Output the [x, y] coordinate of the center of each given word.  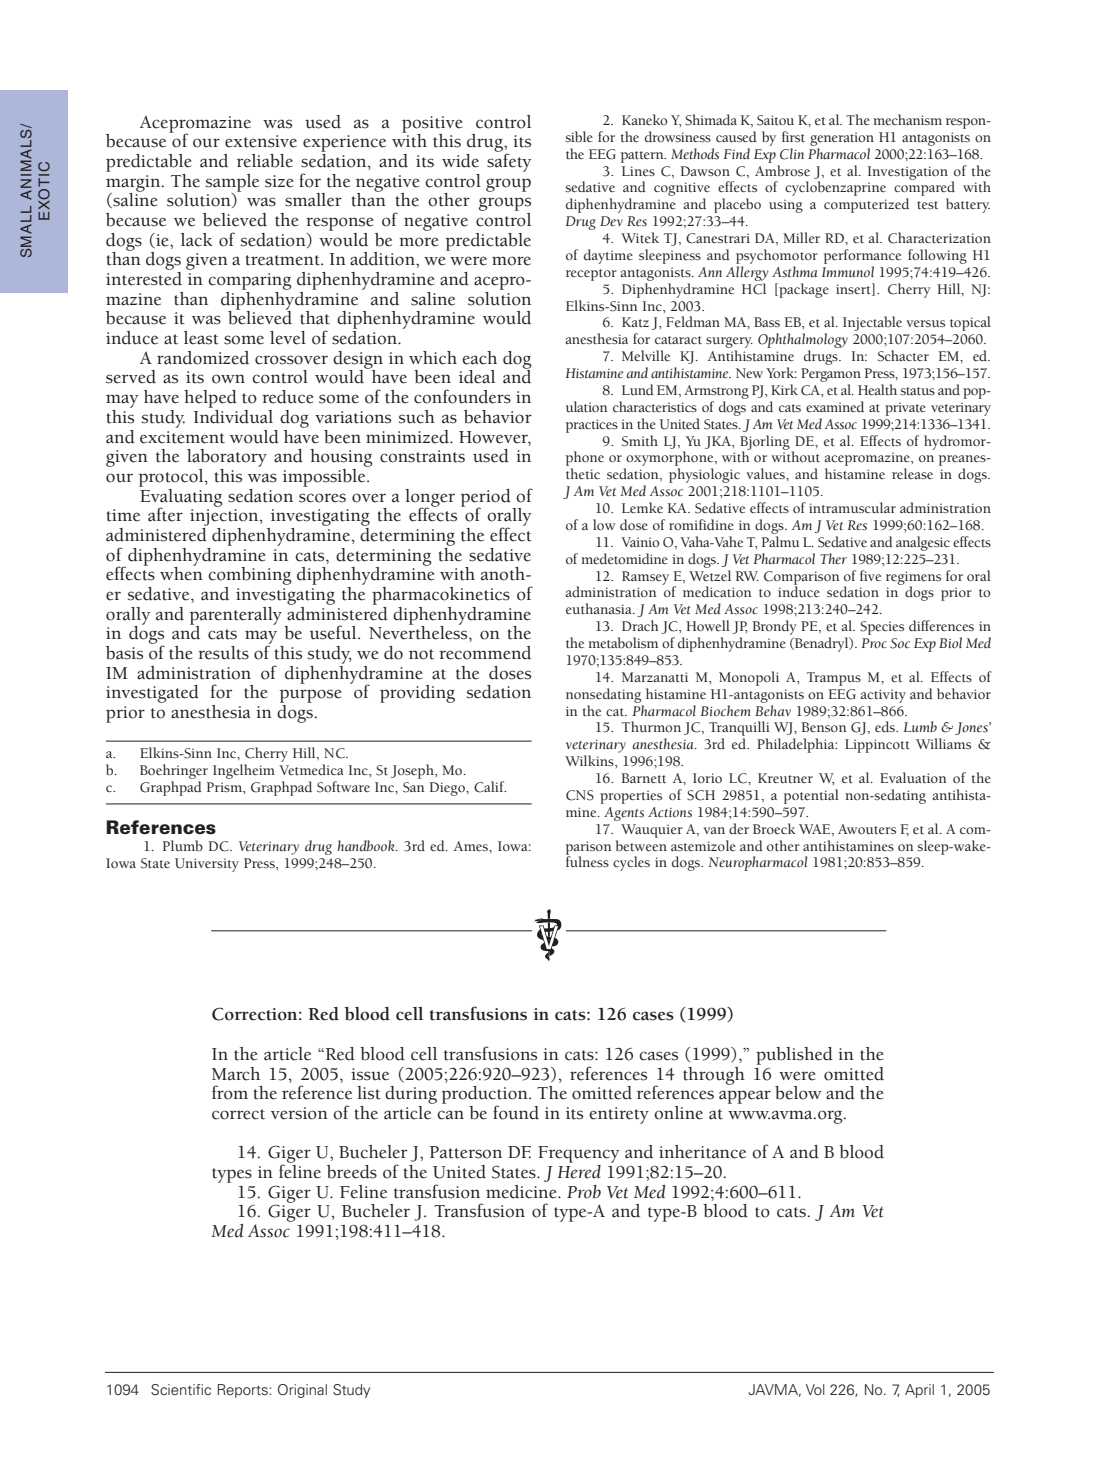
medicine [522, 1192]
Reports [243, 1391]
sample [232, 184]
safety [509, 161]
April [919, 1391]
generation [842, 139]
